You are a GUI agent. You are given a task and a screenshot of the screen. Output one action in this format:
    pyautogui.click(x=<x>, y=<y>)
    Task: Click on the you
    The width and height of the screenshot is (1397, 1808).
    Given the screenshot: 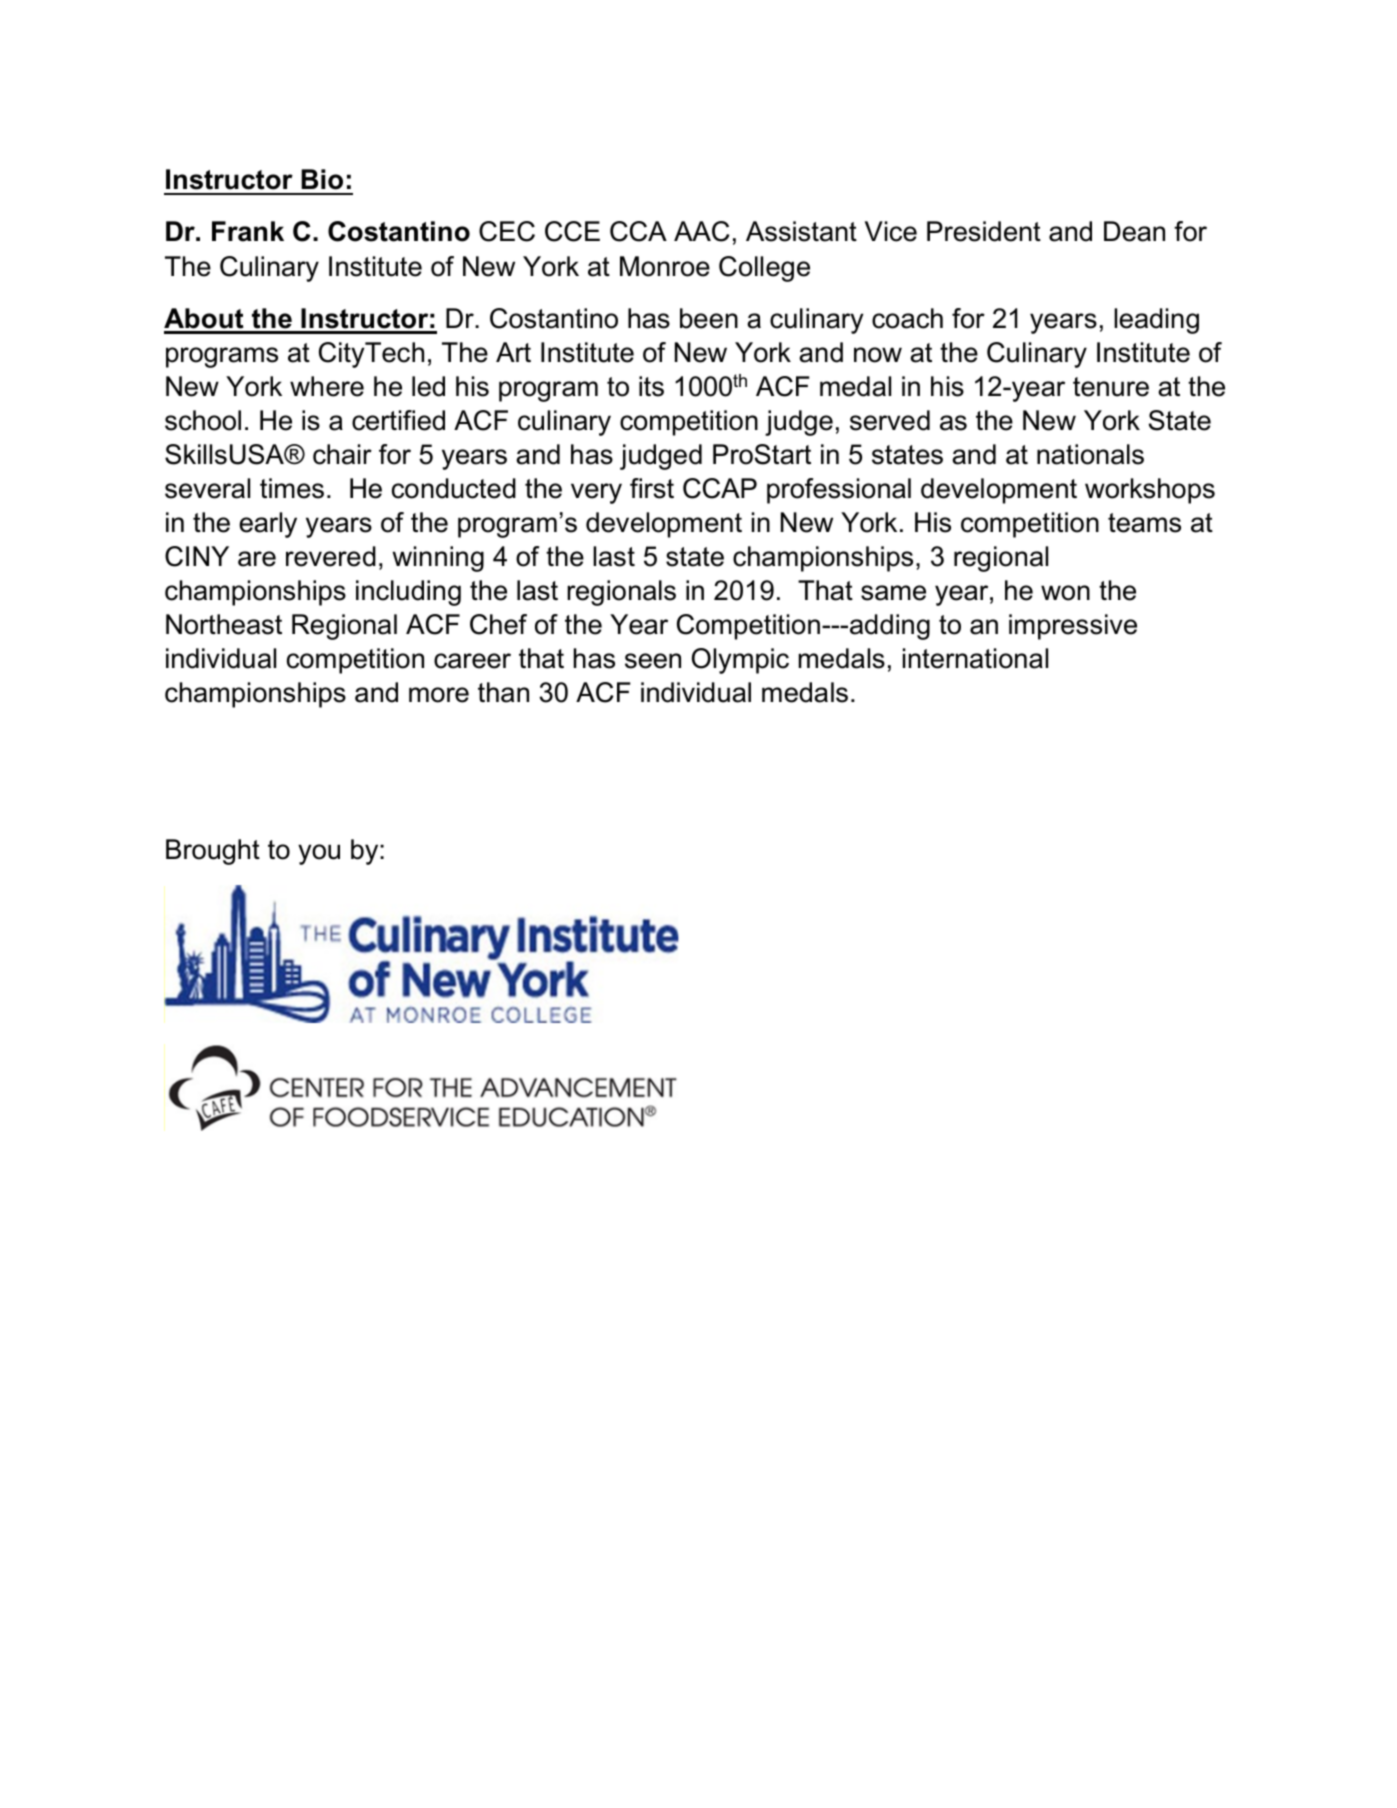 What is the action you would take?
    pyautogui.click(x=319, y=854)
